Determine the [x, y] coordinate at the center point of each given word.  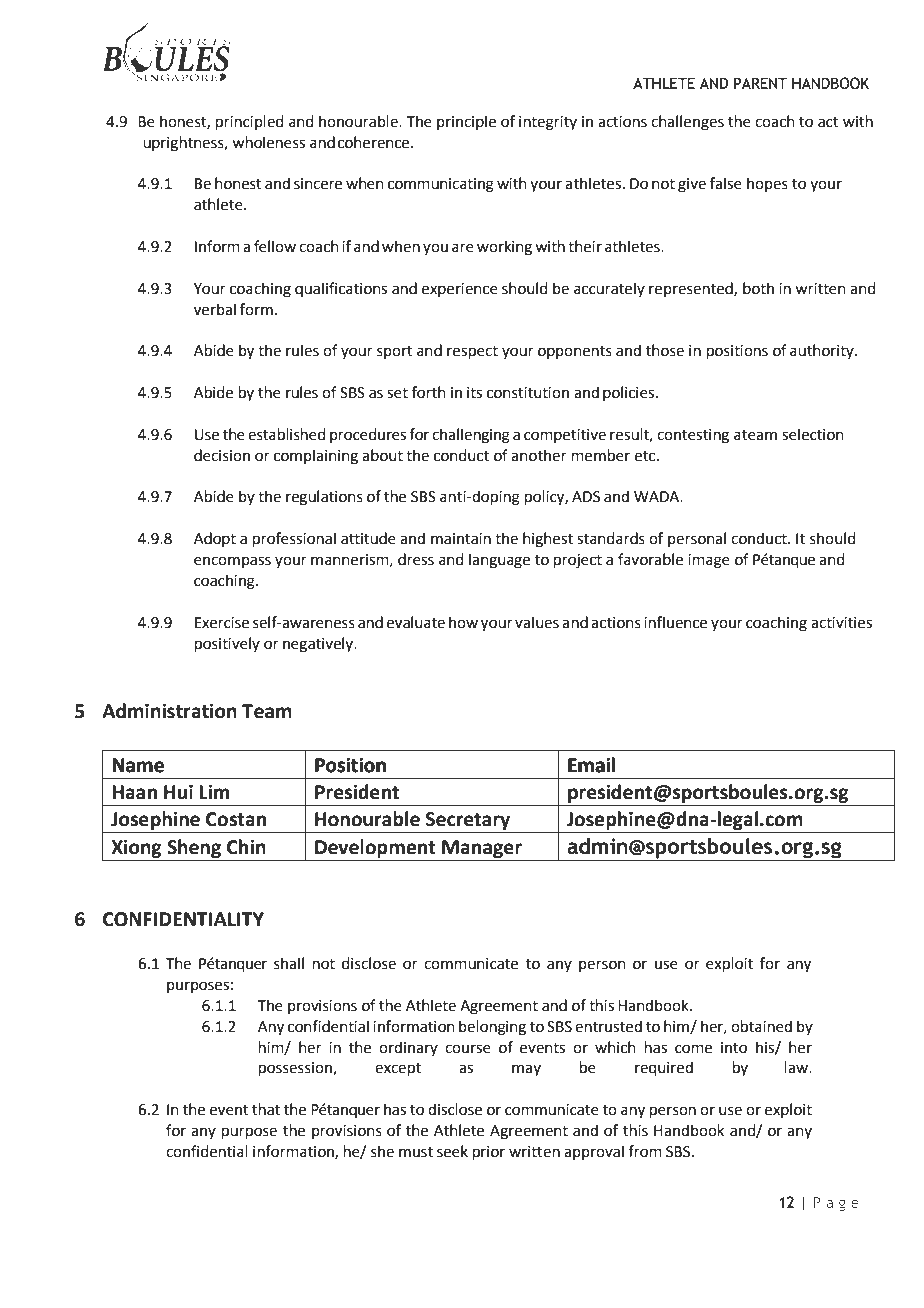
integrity [548, 123]
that [266, 1109]
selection [813, 434]
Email [591, 765]
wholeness [268, 142]
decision [222, 455]
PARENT [760, 83]
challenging [471, 436]
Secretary [468, 822]
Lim [214, 792]
